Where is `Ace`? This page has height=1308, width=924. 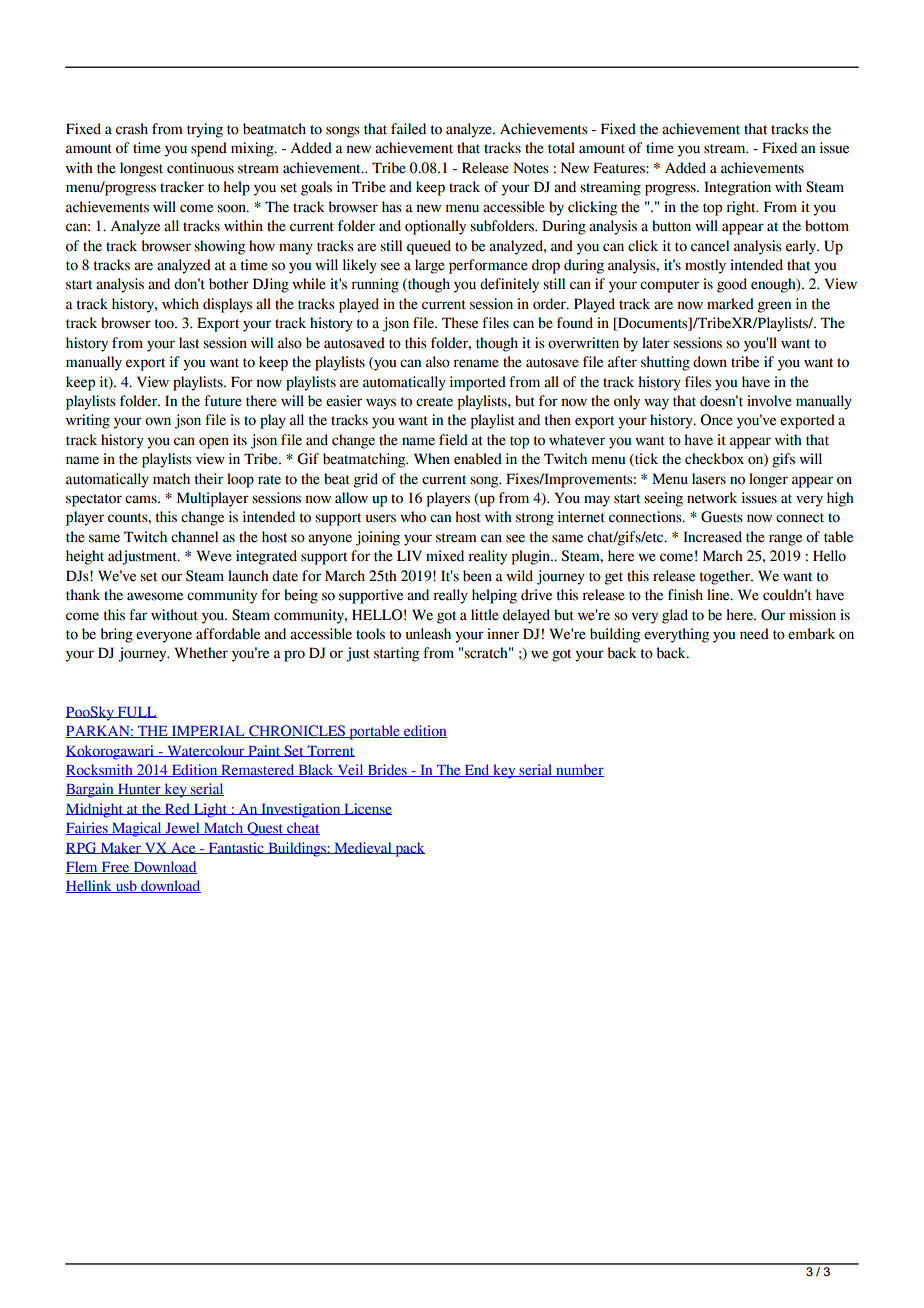 Ace is located at coordinates (183, 848).
